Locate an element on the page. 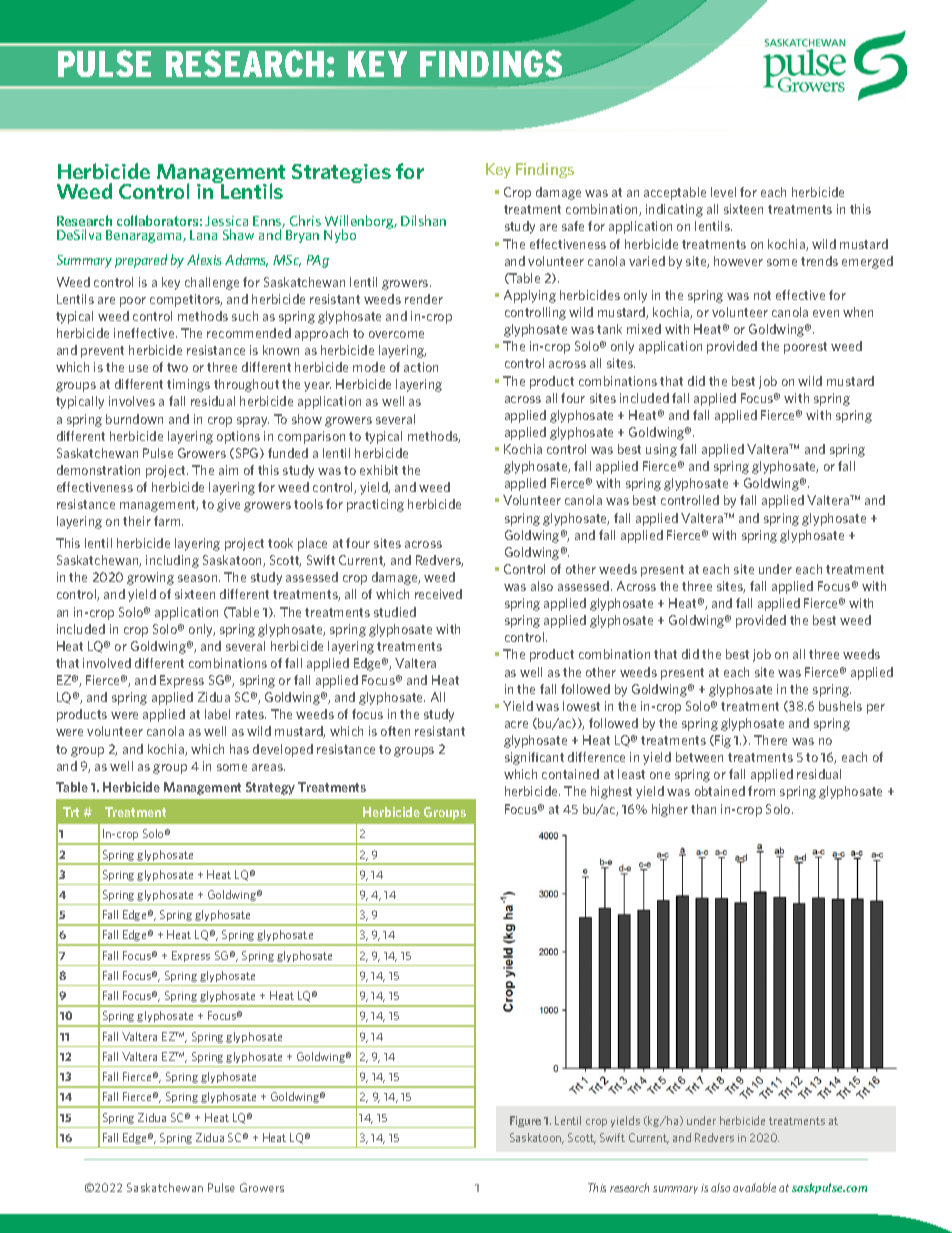 The height and width of the page is (1233, 952). bushels is located at coordinates (840, 706).
